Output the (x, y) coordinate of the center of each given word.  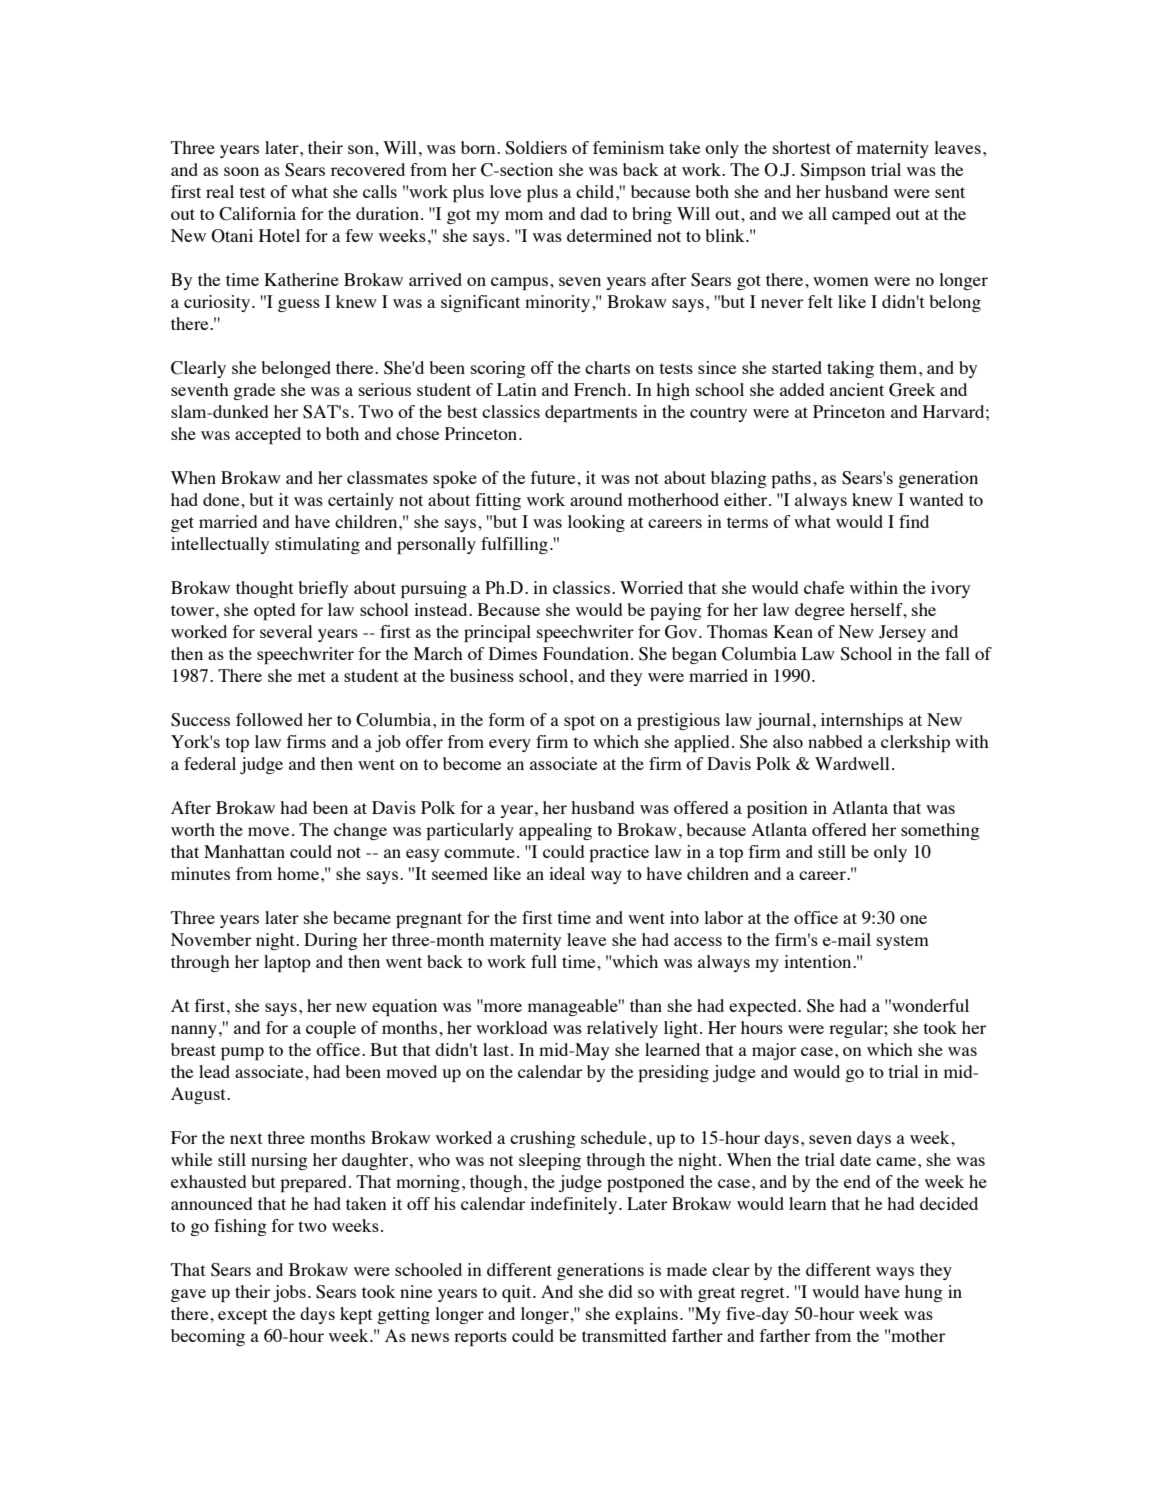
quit (518, 1293)
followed (269, 719)
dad (593, 213)
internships (862, 721)
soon (241, 171)
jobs (289, 1293)
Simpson (833, 171)
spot (579, 722)
